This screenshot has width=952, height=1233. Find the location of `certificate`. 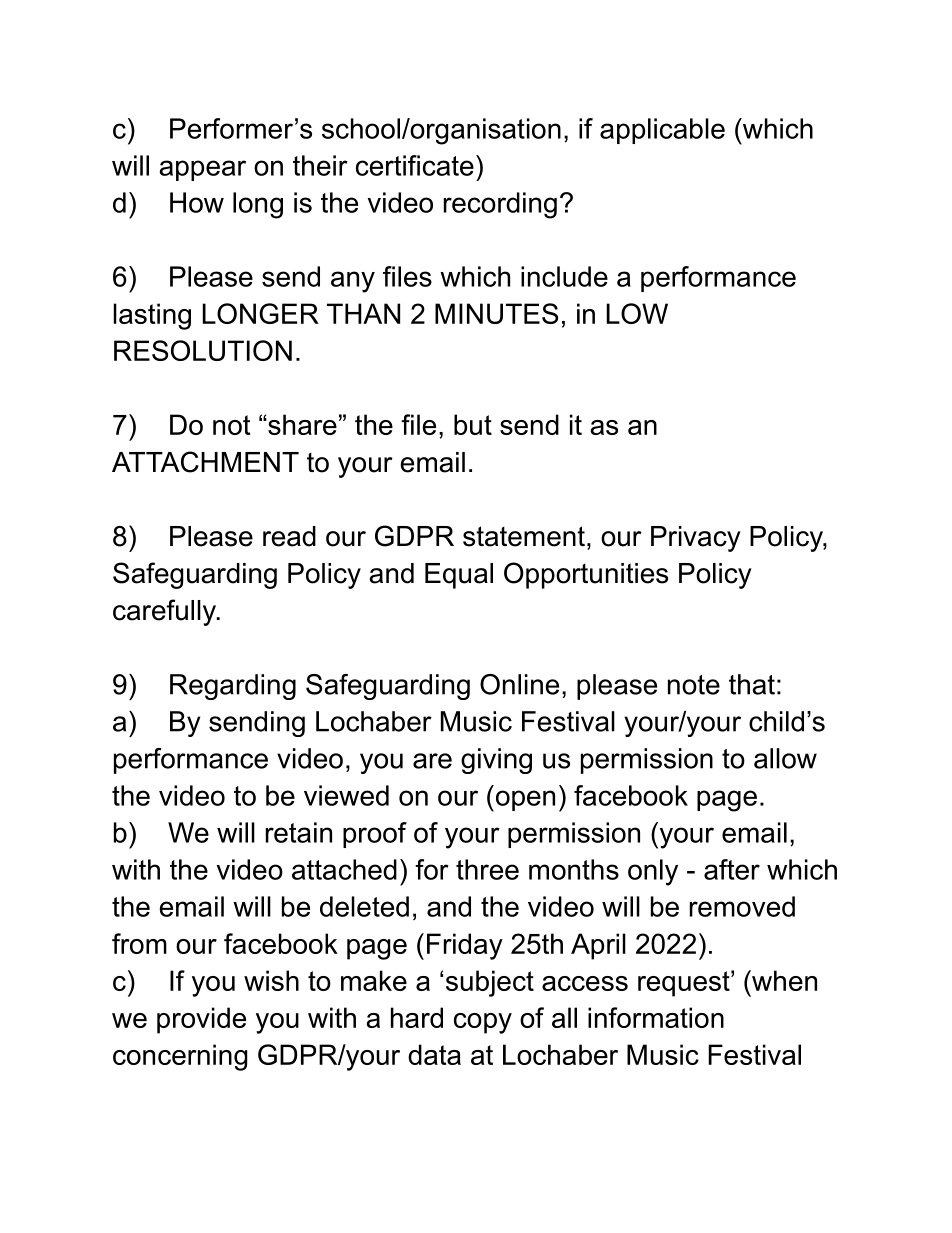

certificate is located at coordinates (415, 165).
